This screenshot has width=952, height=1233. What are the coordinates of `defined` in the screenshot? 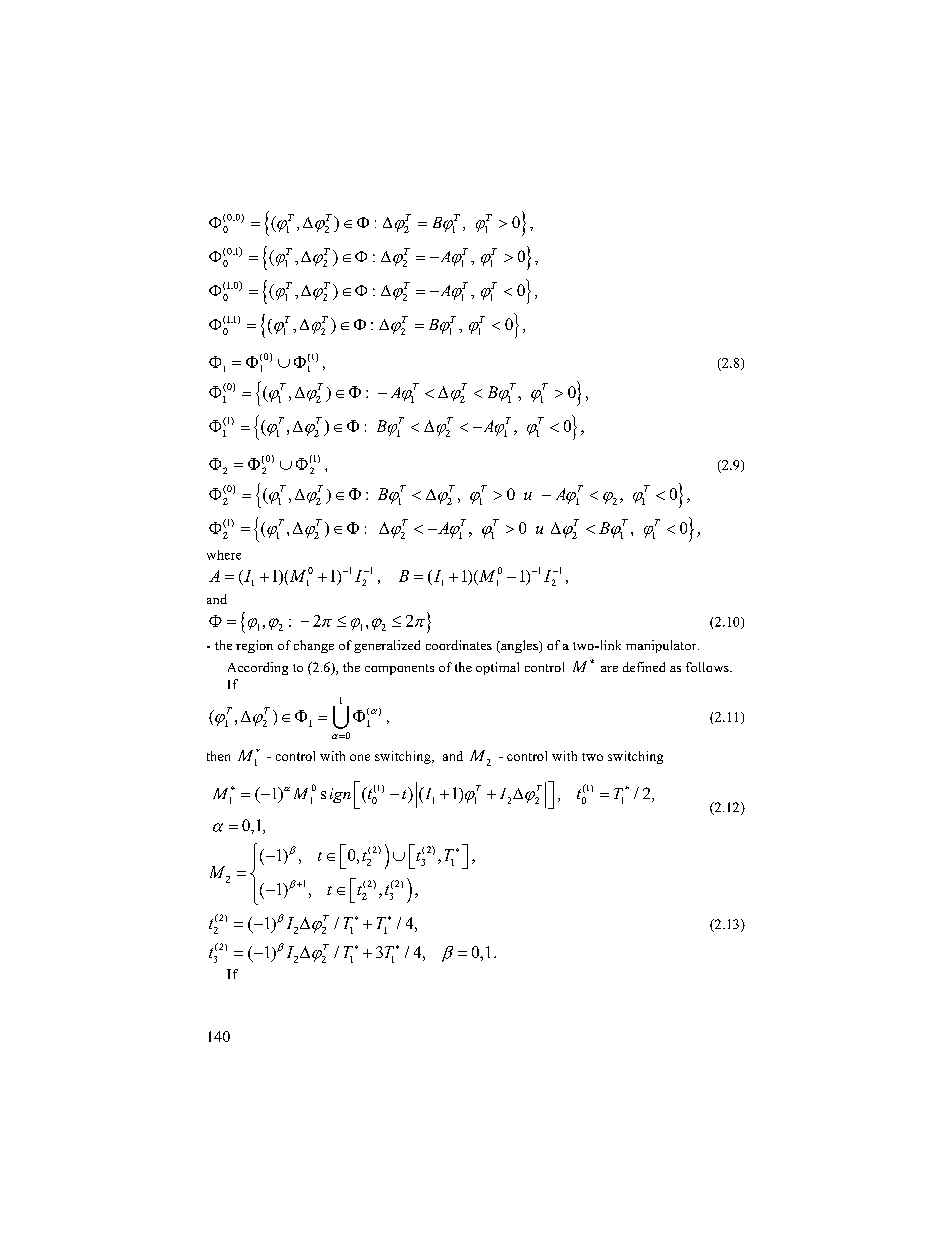 It's located at (644, 667).
